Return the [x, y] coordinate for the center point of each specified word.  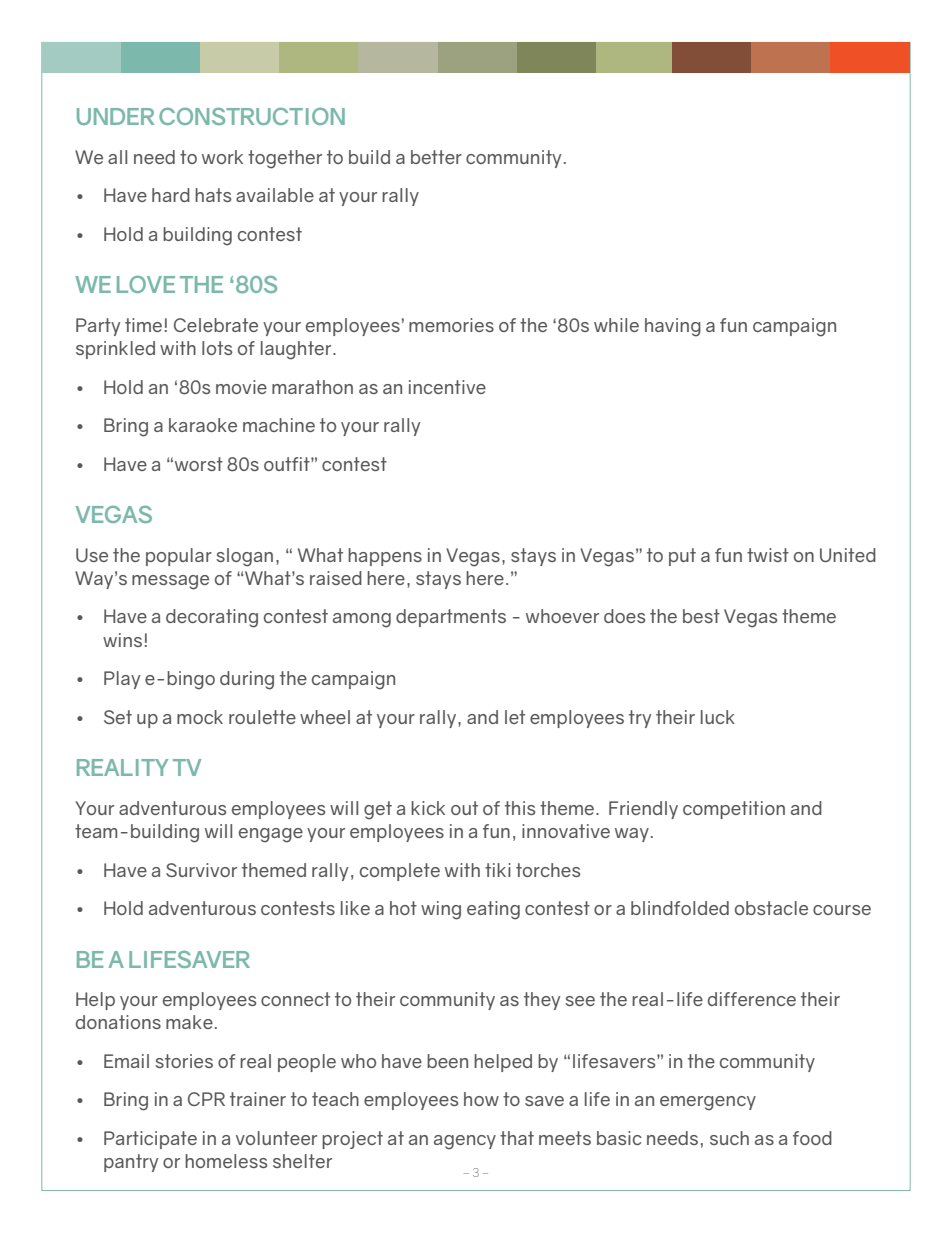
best [701, 616]
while [616, 325]
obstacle [771, 908]
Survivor [201, 870]
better [436, 157]
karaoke [203, 425]
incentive [447, 387]
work [222, 157]
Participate [150, 1140]
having [673, 327]
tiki [498, 870]
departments [451, 618]
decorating [212, 618]
